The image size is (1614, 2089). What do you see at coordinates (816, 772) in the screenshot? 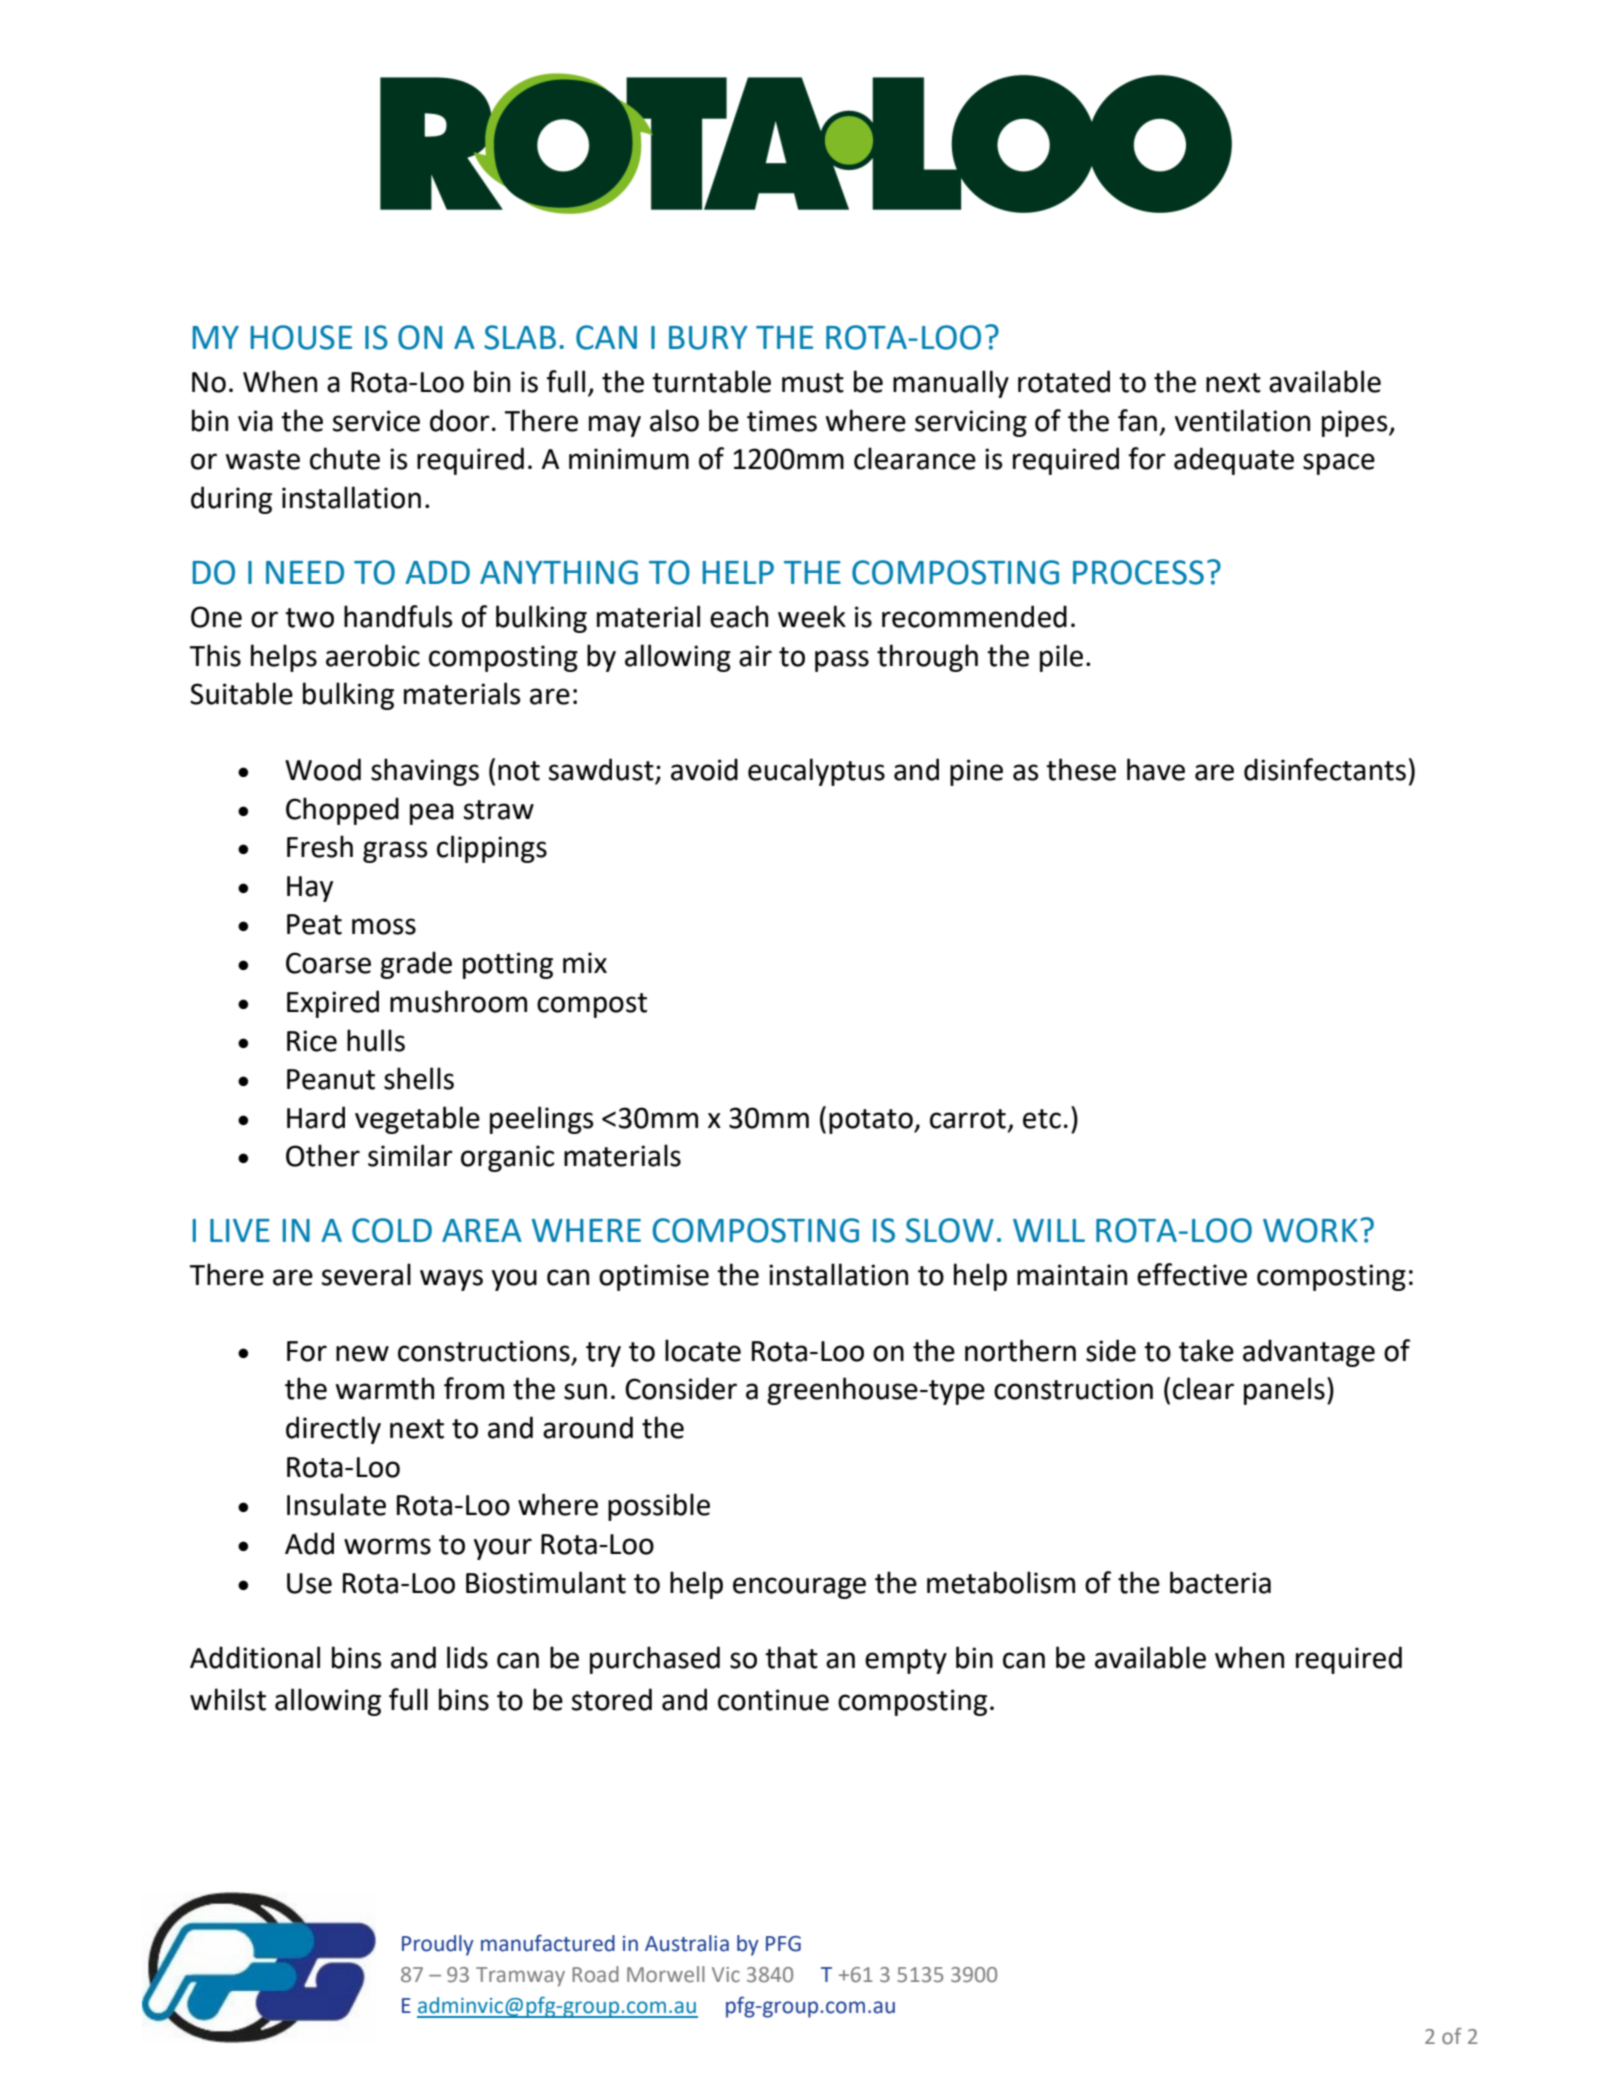
I see `eucalyptus` at bounding box center [816, 772].
